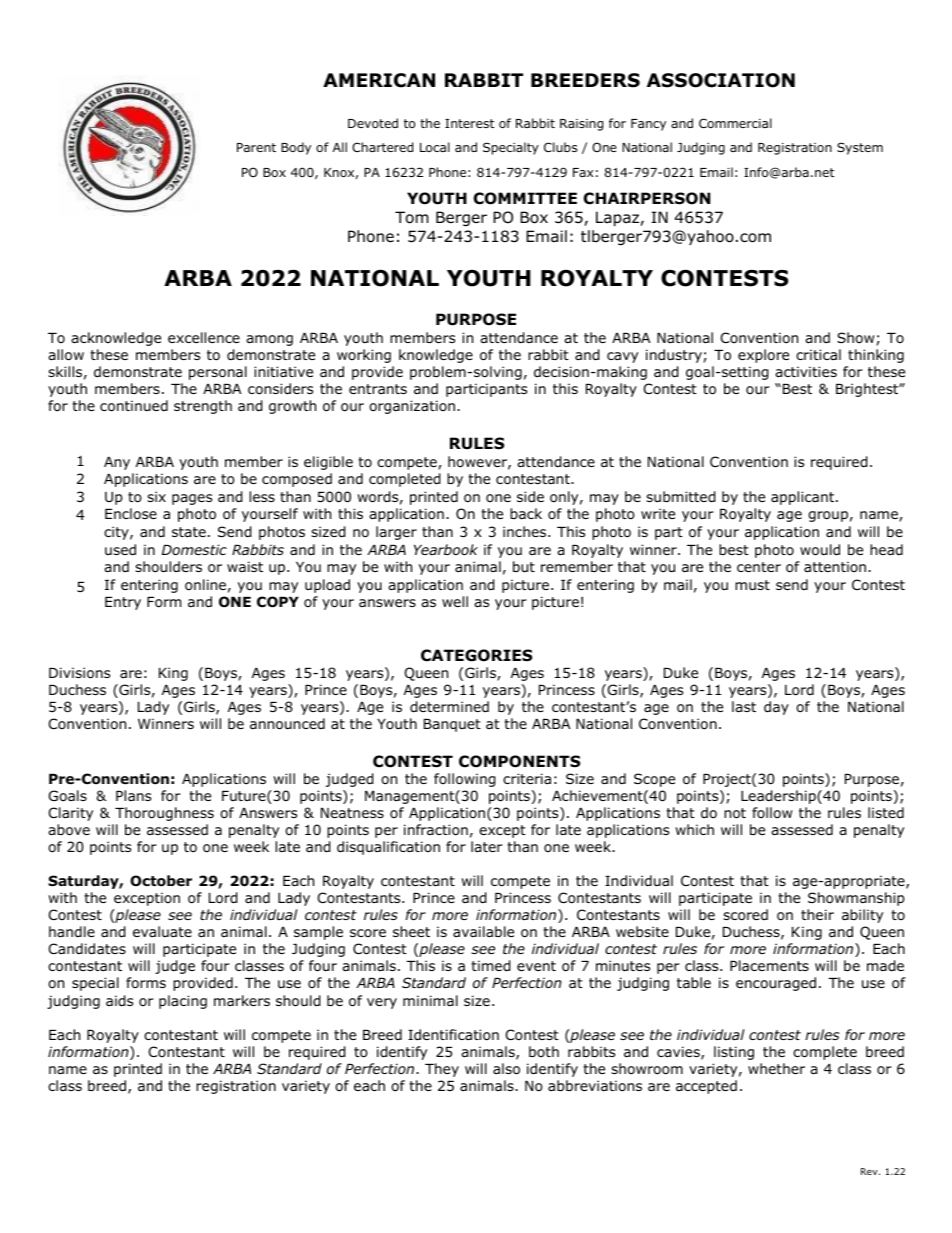 This screenshot has width=952, height=1233. I want to click on explore, so click(763, 356).
